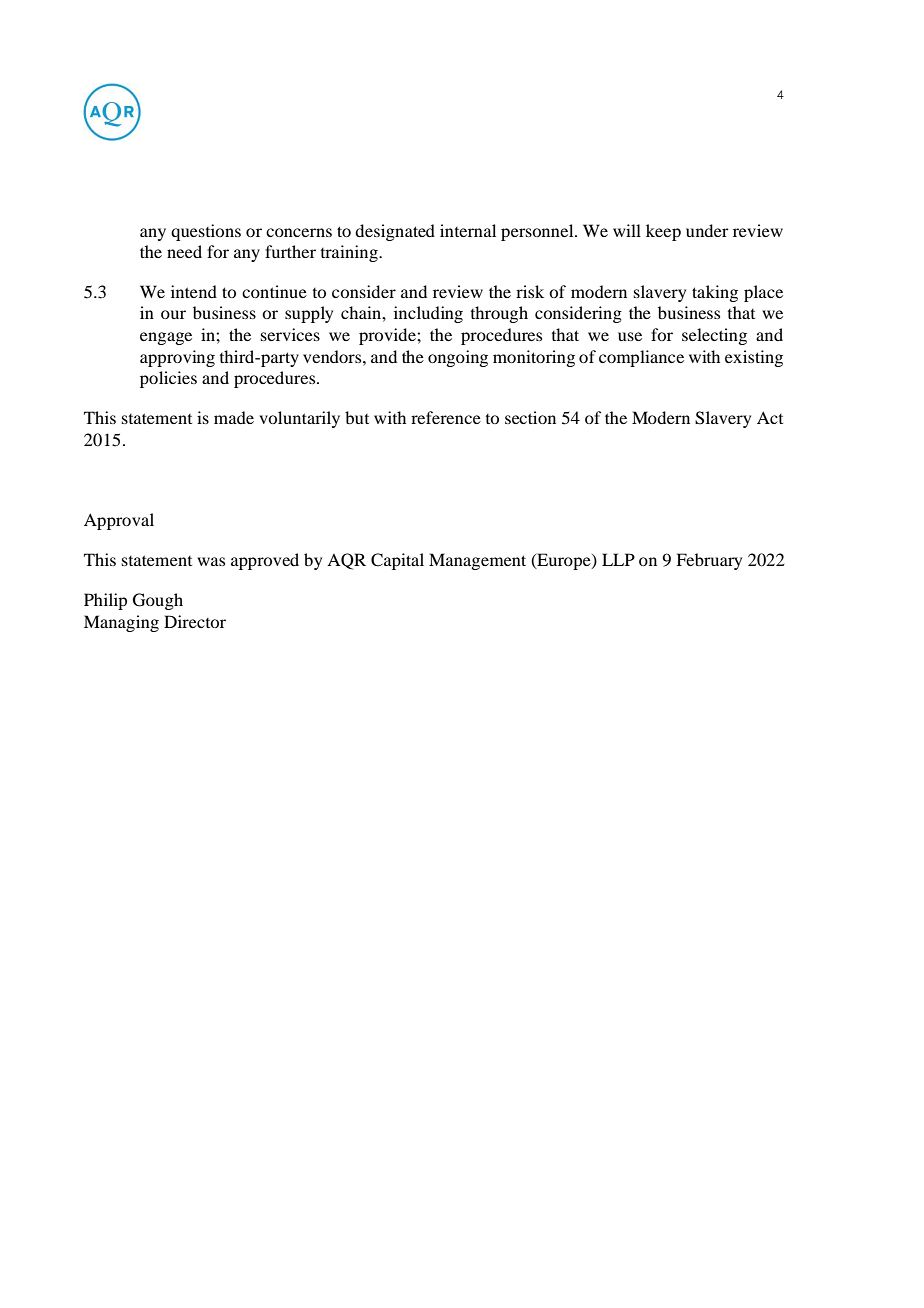 The image size is (924, 1308). Describe the element at coordinates (177, 358) in the image. I see `approving` at that location.
